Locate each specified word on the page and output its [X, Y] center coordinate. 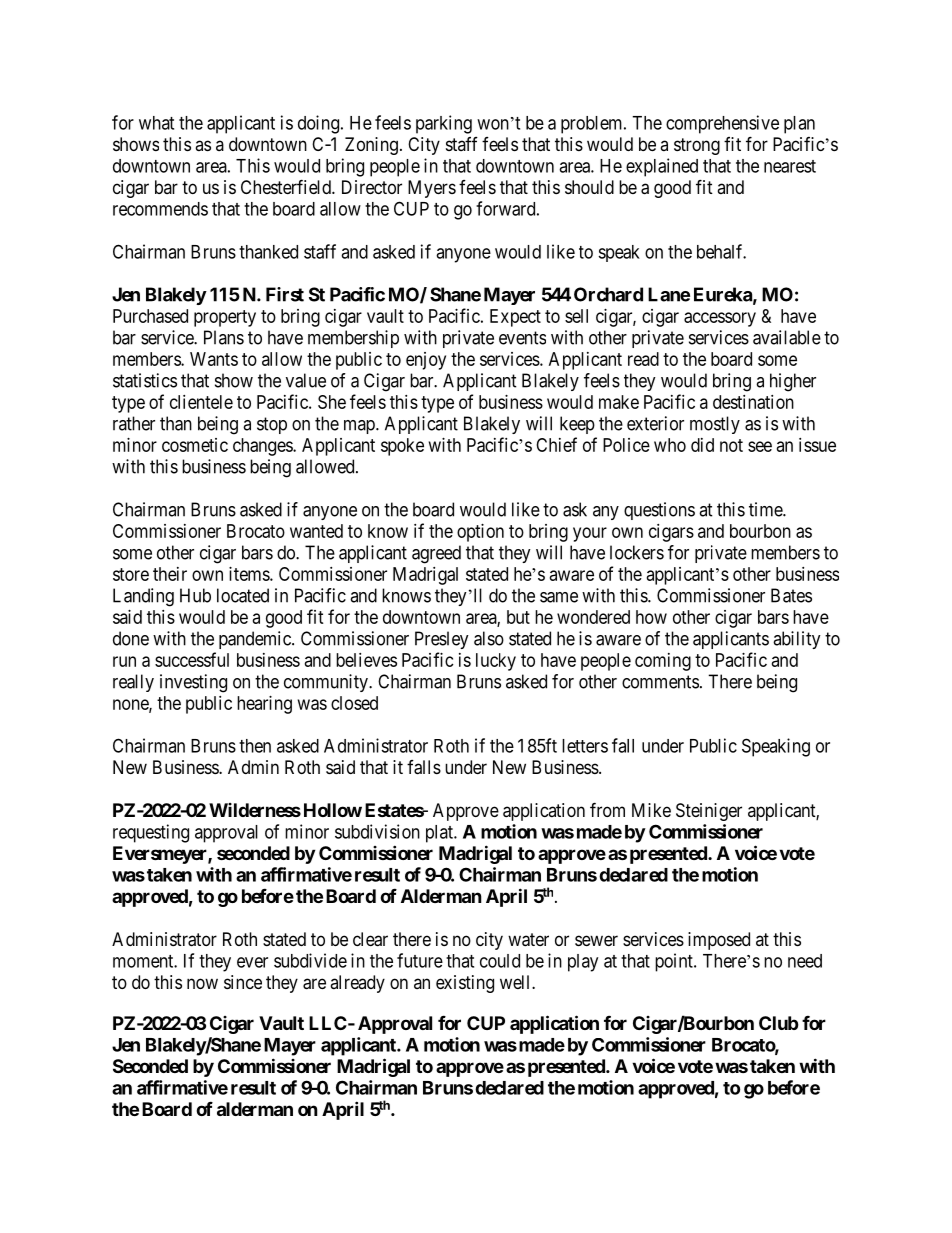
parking [444, 124]
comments [660, 682]
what [156, 123]
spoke [402, 447]
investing [193, 683]
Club [779, 1023]
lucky [496, 662]
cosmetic [195, 445]
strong [697, 146]
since [243, 982]
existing [465, 984]
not [731, 445]
